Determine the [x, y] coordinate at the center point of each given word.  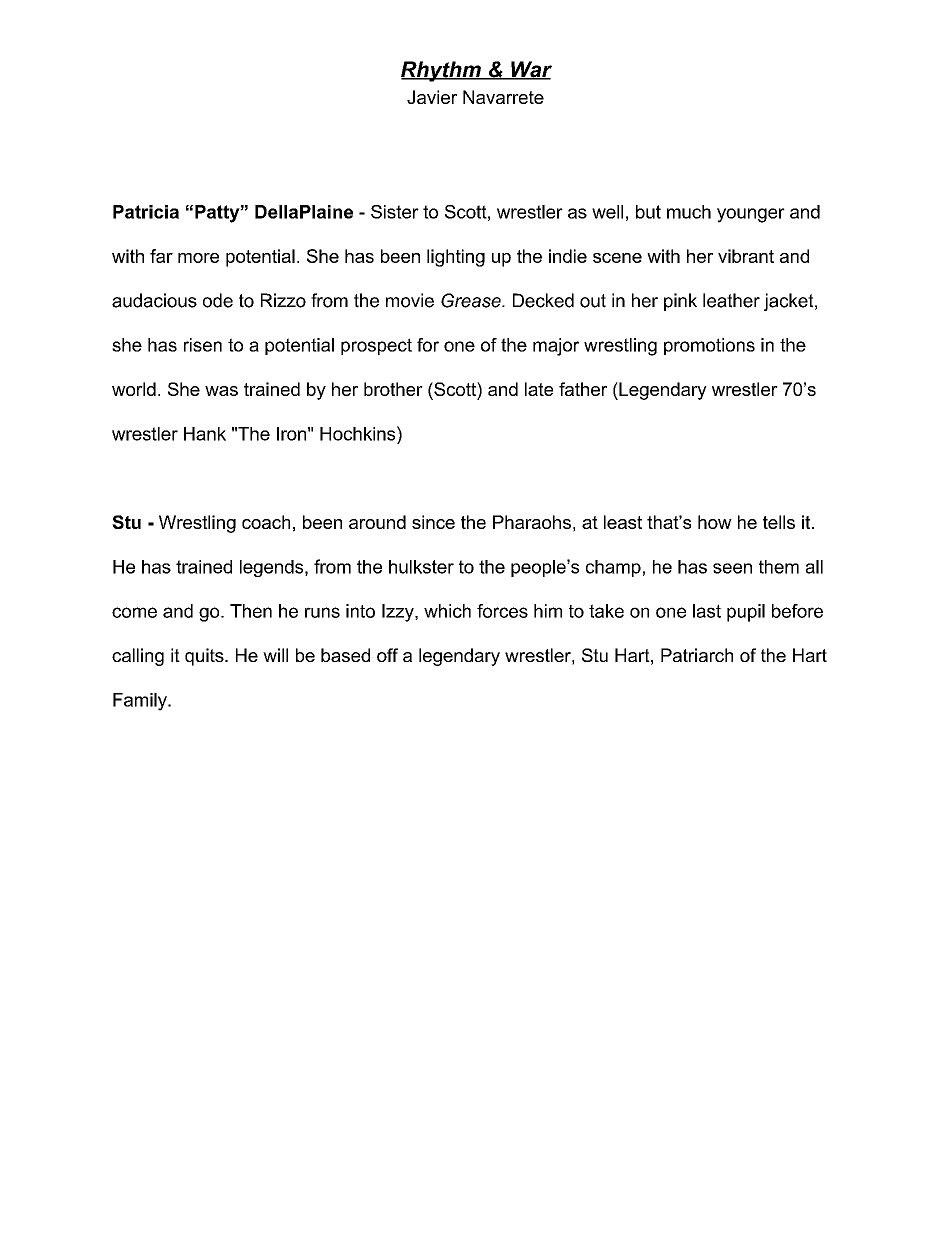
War [530, 70]
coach [266, 522]
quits [205, 657]
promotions [709, 346]
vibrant [746, 256]
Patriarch [697, 655]
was [221, 391]
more [198, 258]
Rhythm [442, 71]
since [433, 522]
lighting [456, 258]
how [715, 522]
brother [393, 389]
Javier [432, 97]
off [387, 655]
